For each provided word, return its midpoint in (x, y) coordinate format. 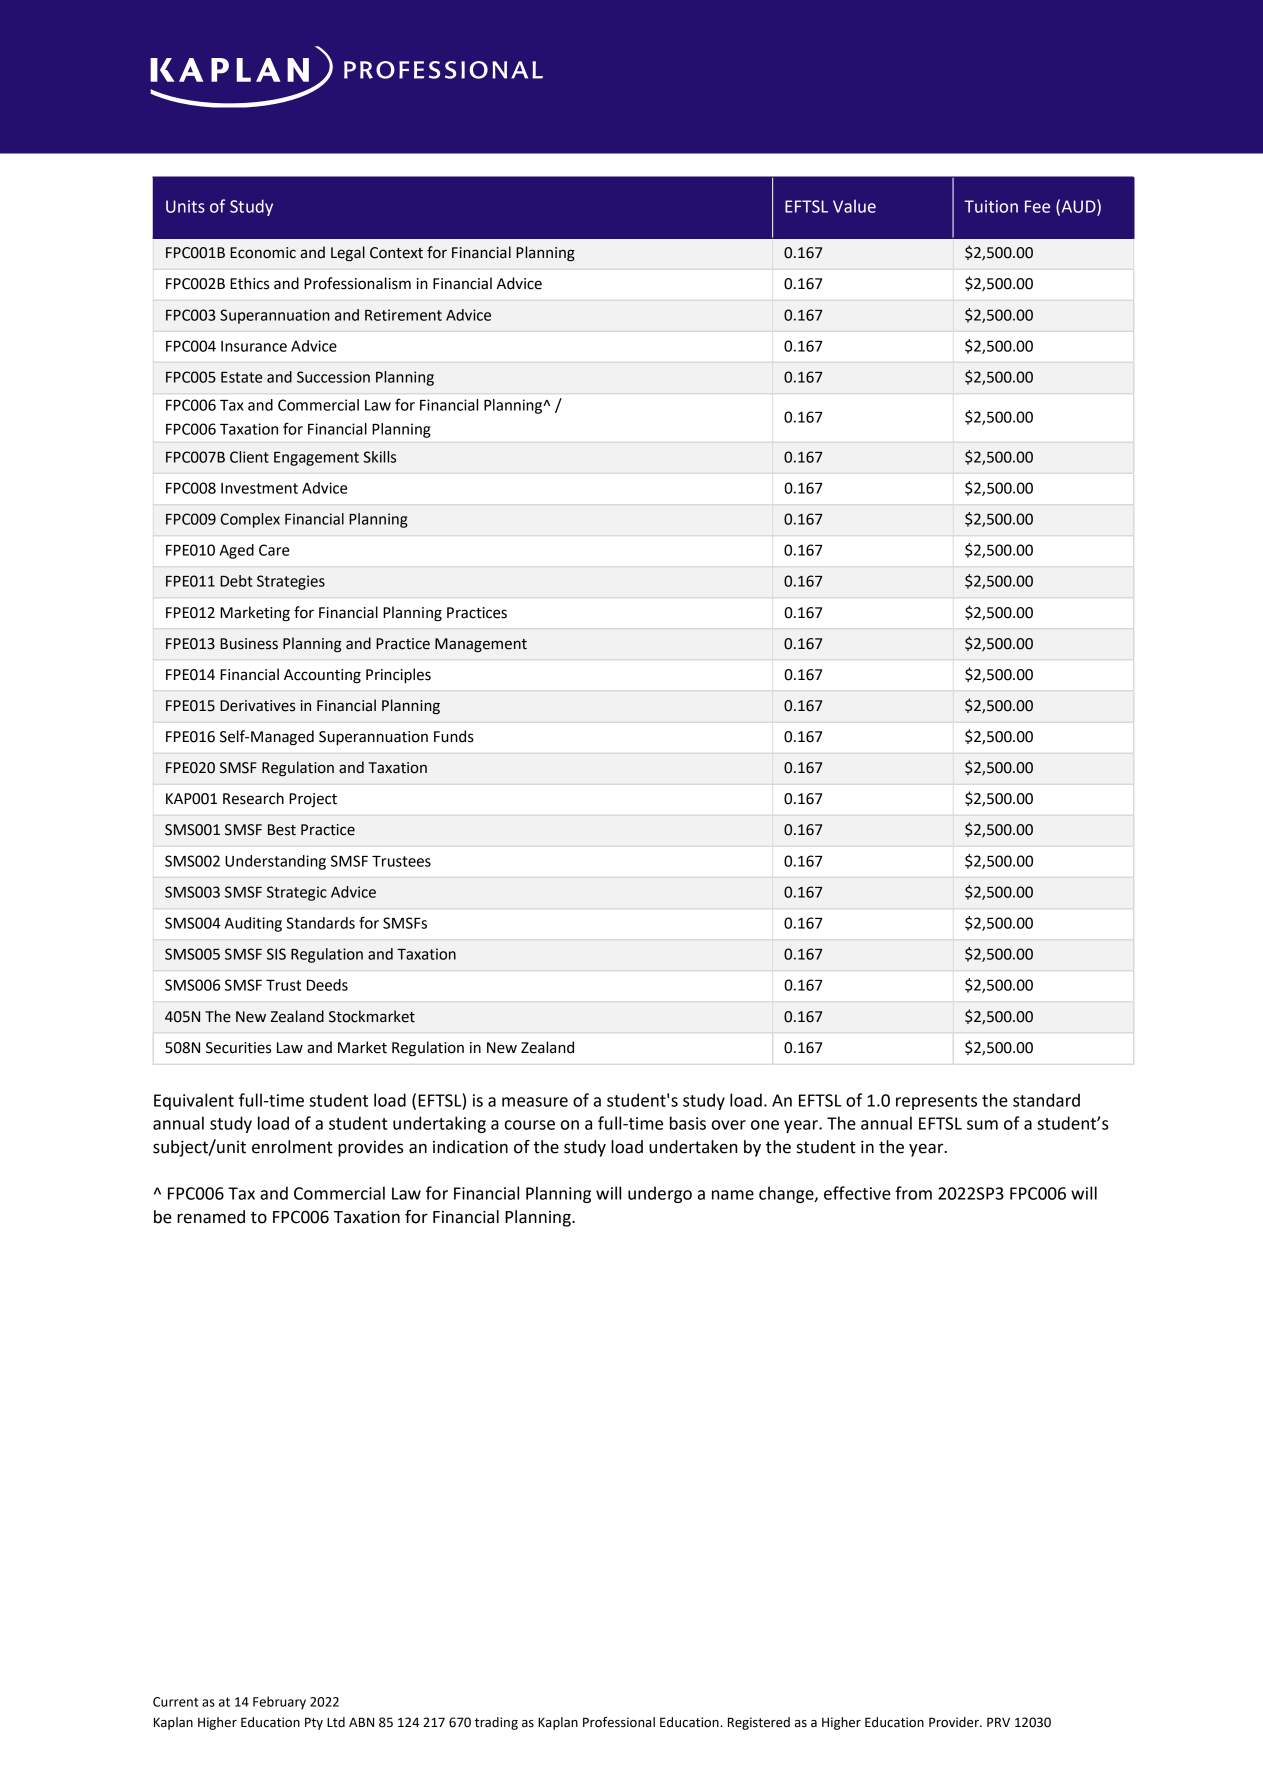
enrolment (292, 1147)
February (279, 1702)
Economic (263, 253)
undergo (660, 1194)
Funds (454, 736)
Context (396, 253)
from (913, 1193)
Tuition (991, 206)
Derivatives (257, 706)
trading (496, 1723)
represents (936, 1102)
